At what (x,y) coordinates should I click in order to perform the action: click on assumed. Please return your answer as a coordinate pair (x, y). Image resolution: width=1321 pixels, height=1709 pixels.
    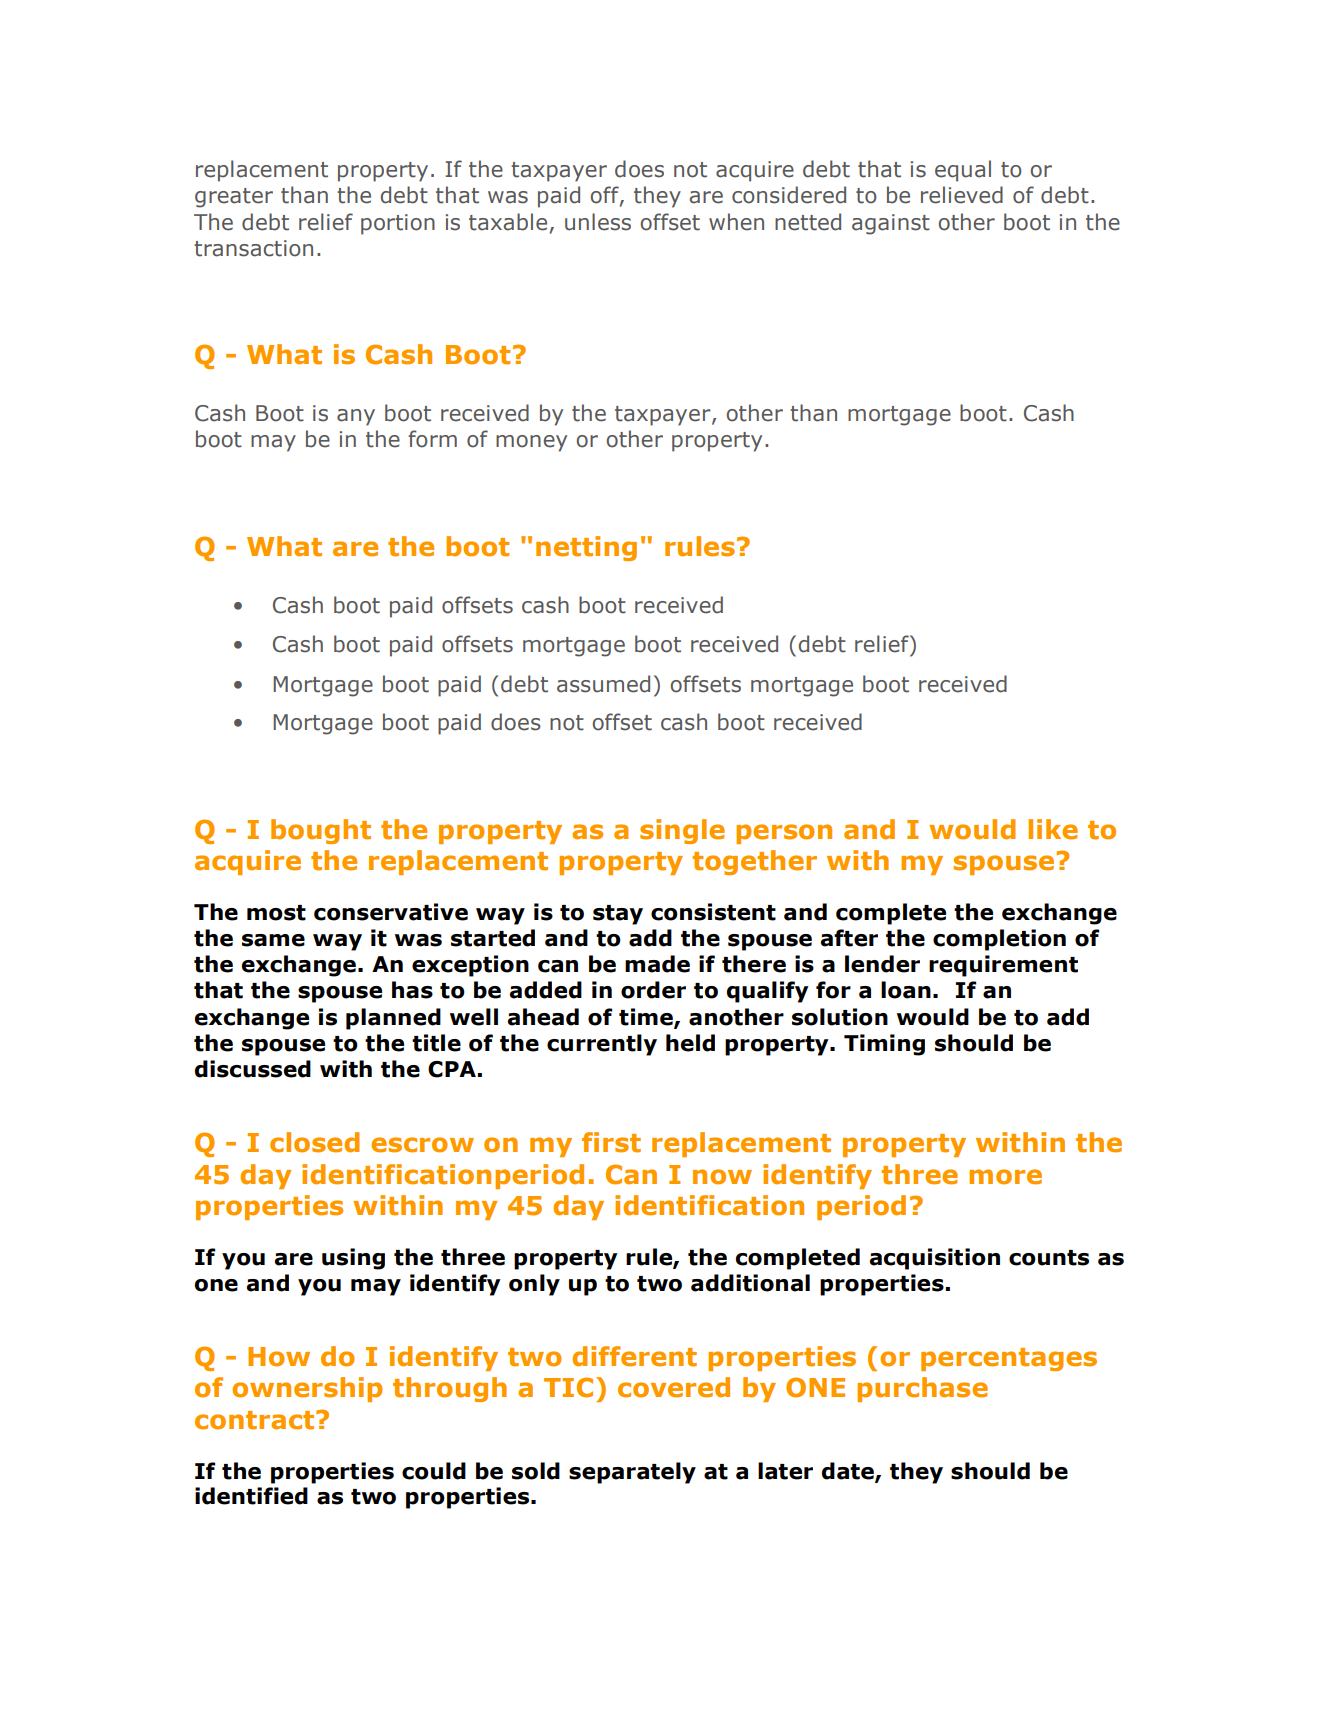
    Looking at the image, I should click on (603, 684).
